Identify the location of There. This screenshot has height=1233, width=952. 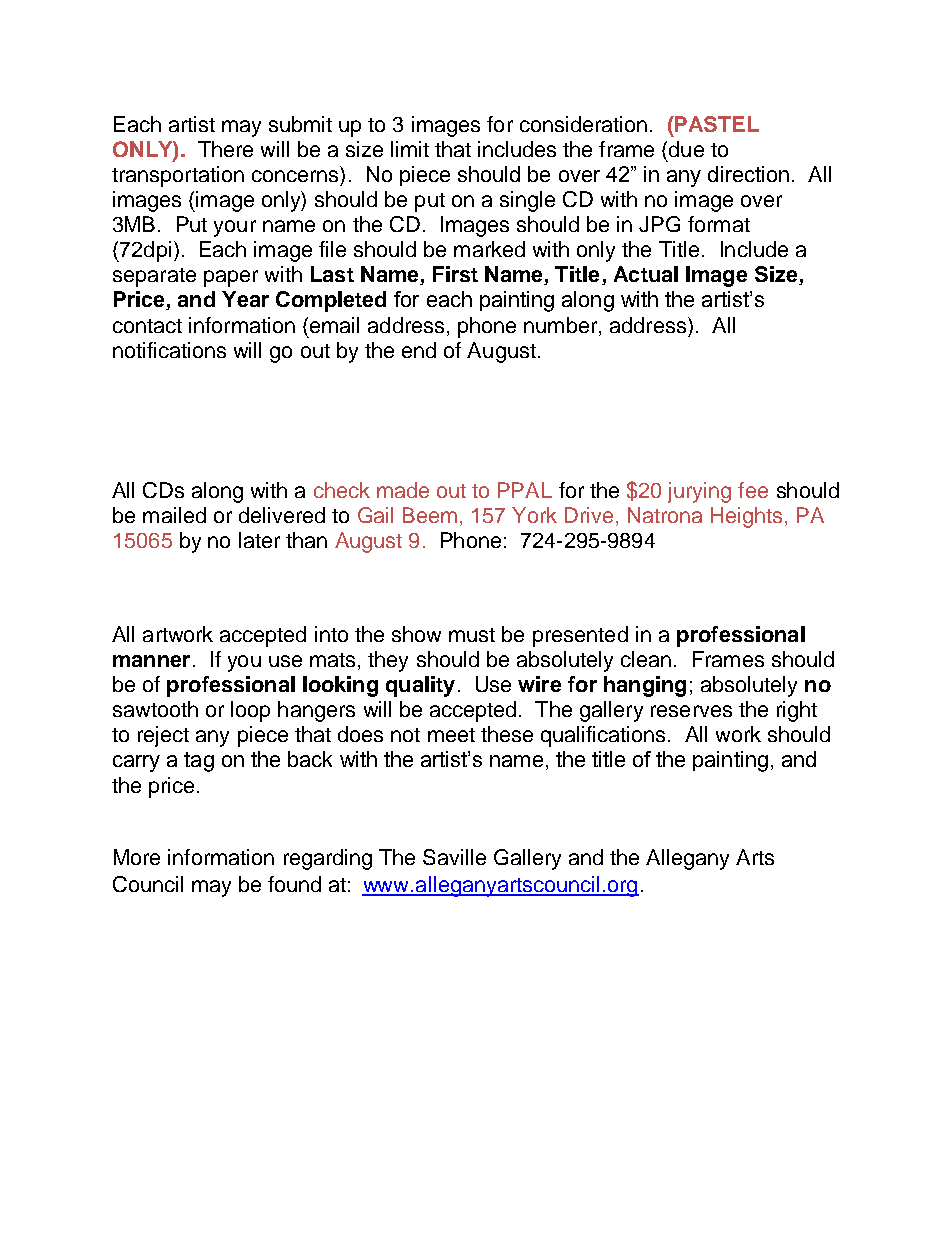
(225, 149).
